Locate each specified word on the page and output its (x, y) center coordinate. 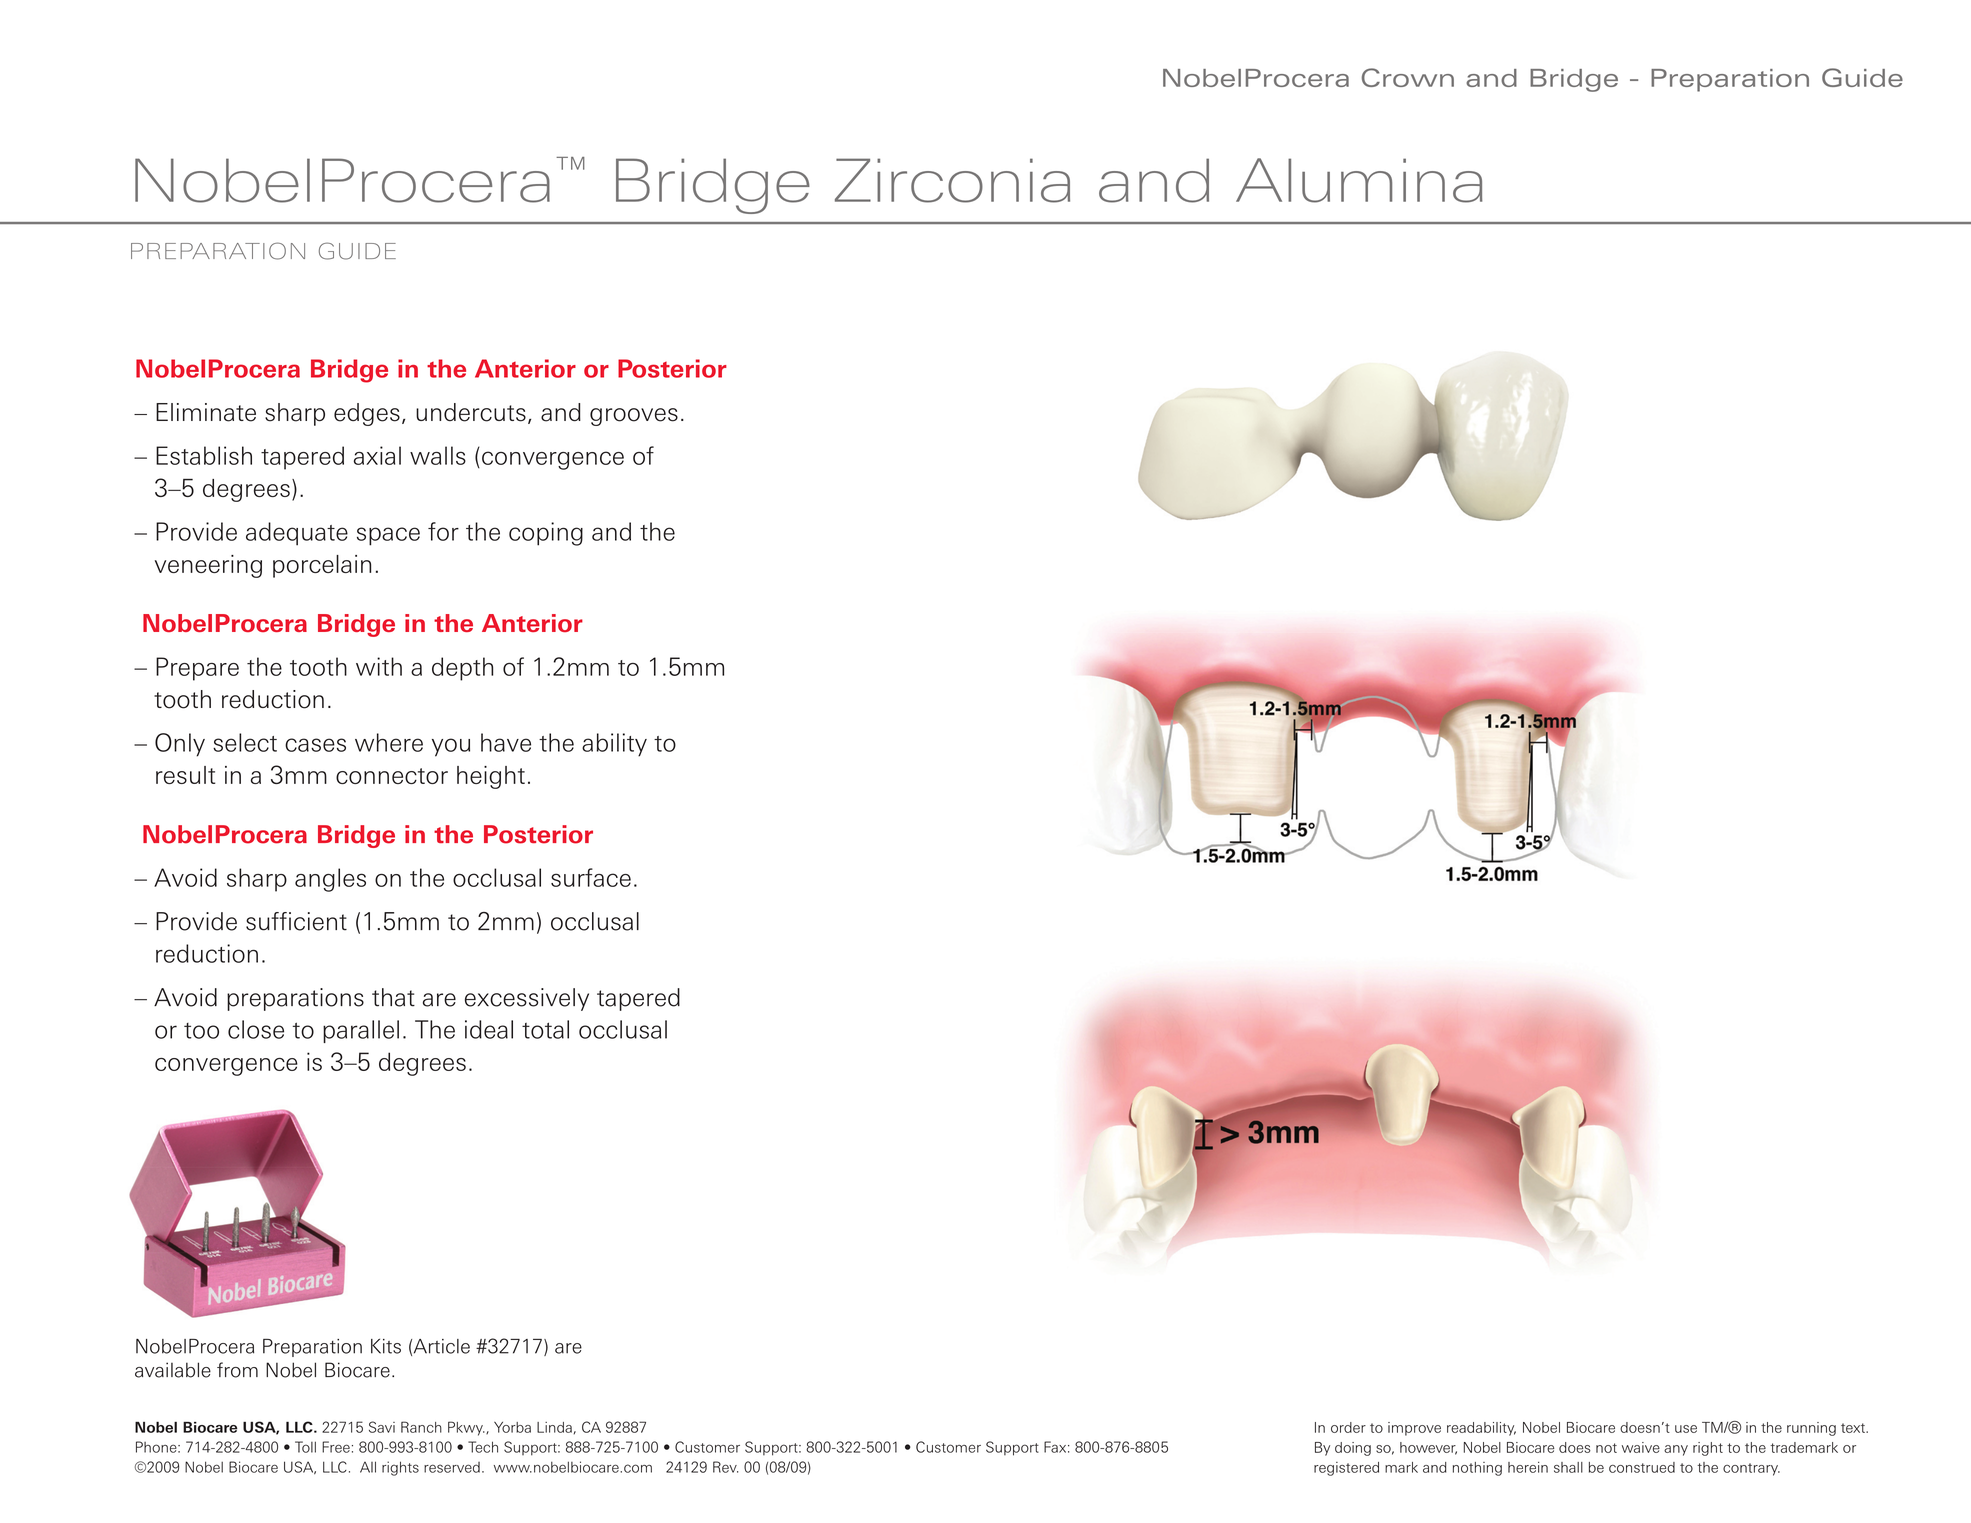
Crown (1408, 77)
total (545, 1029)
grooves (634, 417)
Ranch (421, 1427)
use (1686, 1429)
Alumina (1359, 180)
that (393, 997)
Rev (725, 1467)
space (388, 536)
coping (546, 534)
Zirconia (952, 180)
